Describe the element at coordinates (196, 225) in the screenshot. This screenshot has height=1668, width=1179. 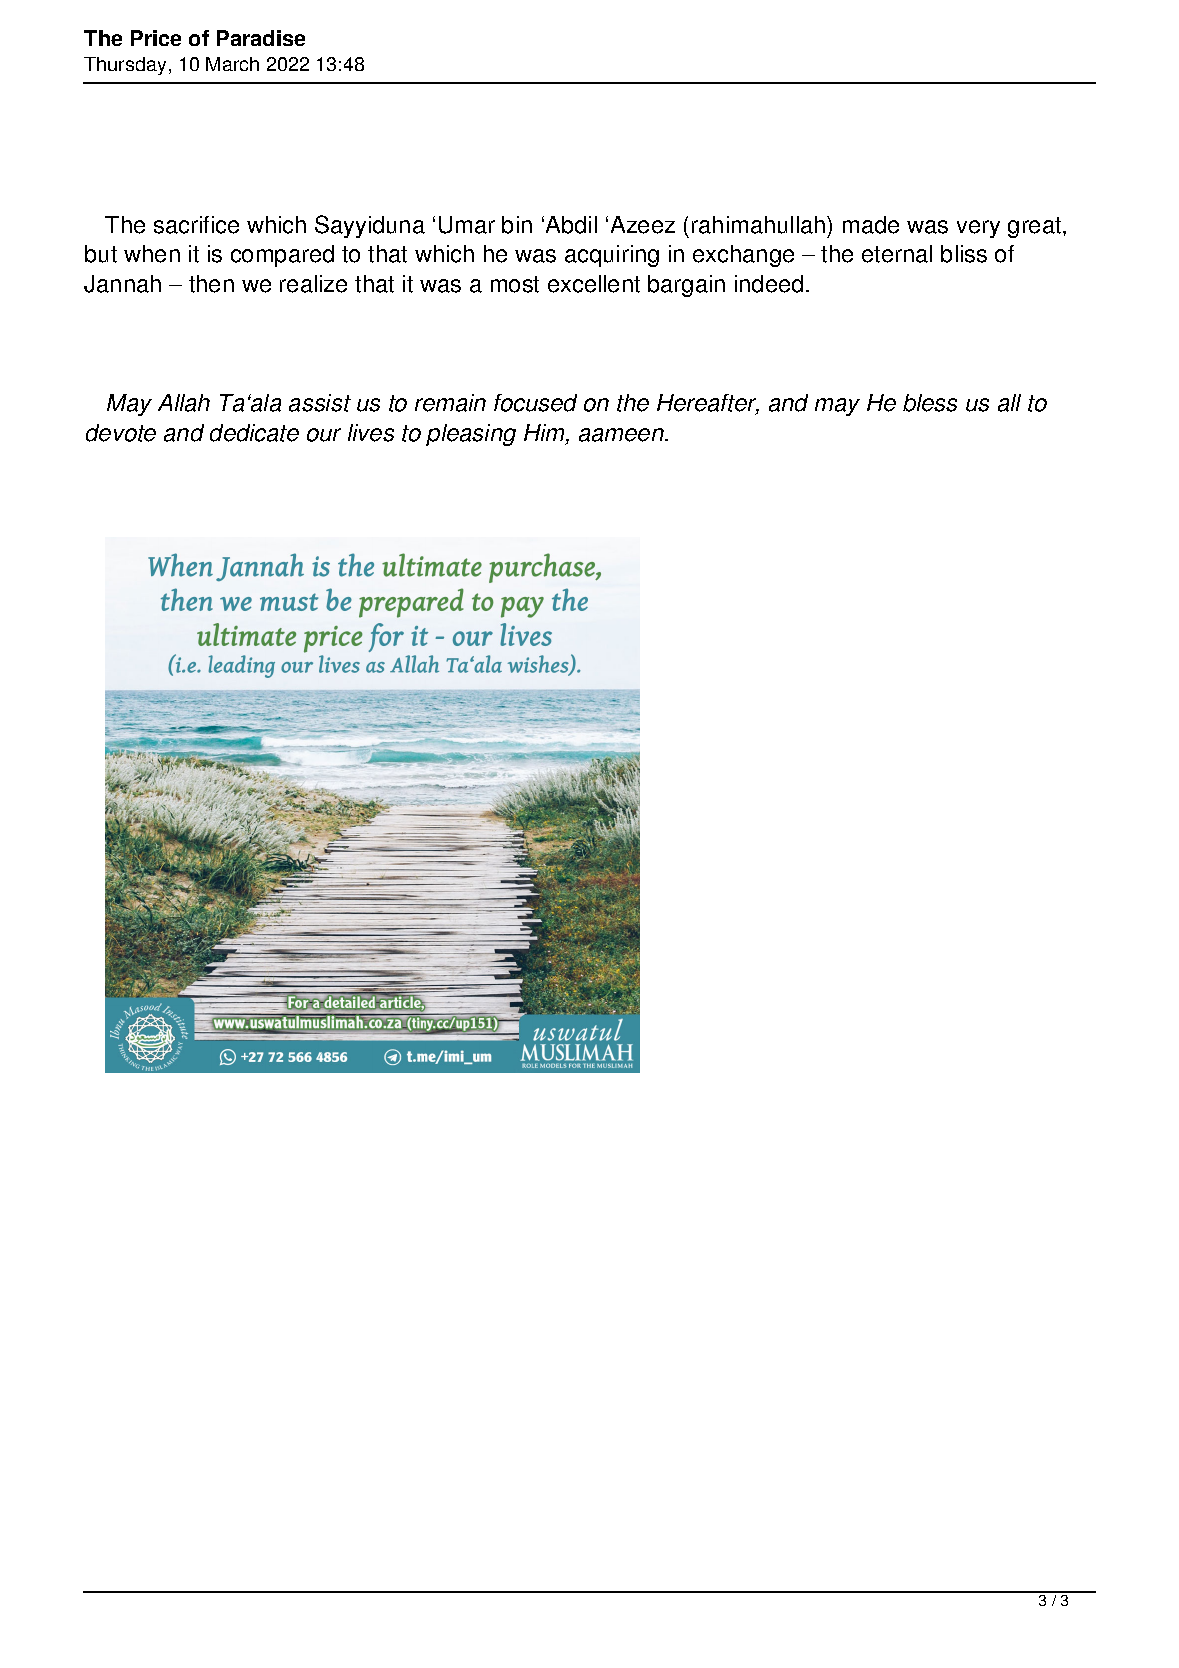
I see `sacrifice` at that location.
